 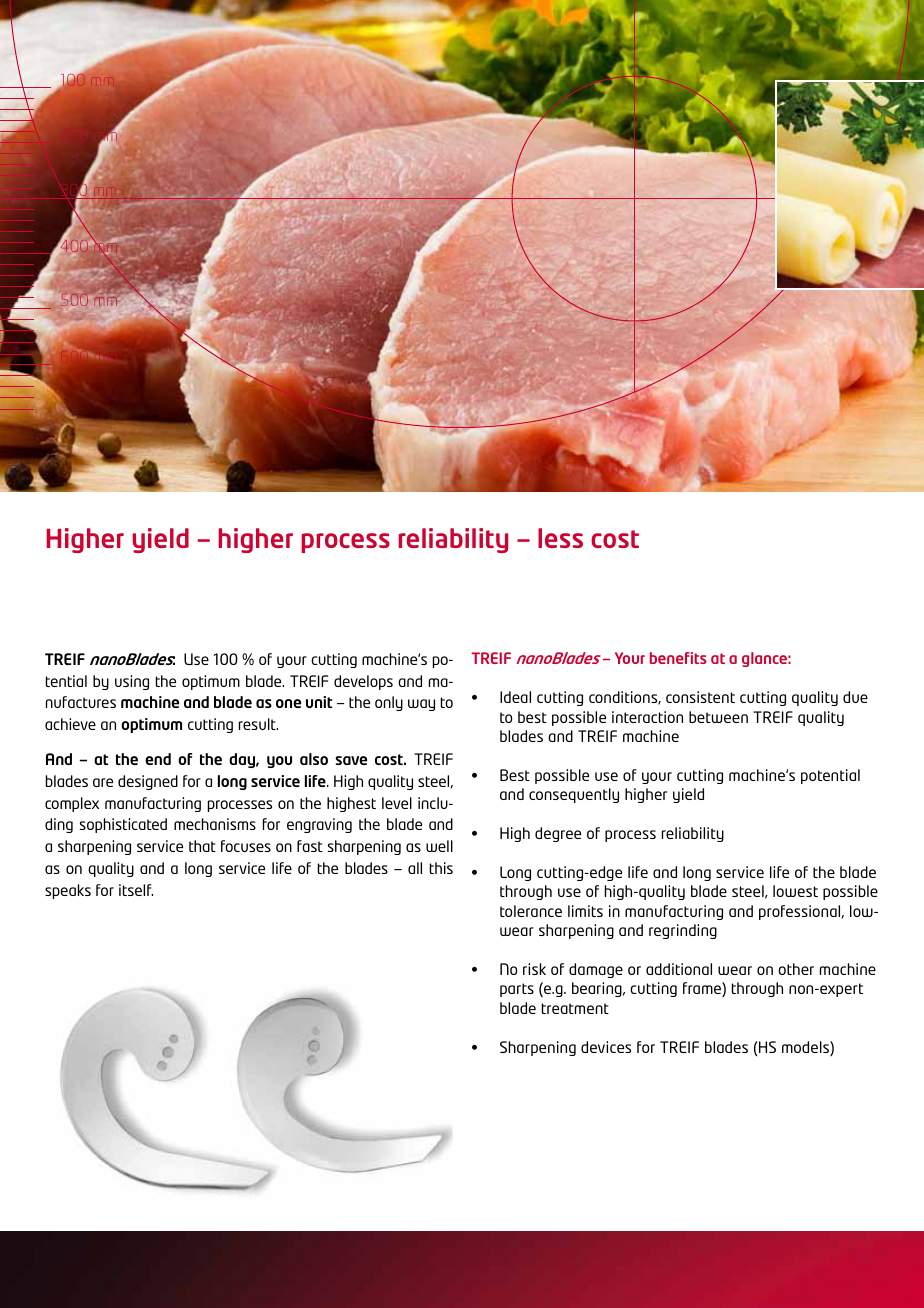 I want to click on benefits, so click(x=678, y=658).
